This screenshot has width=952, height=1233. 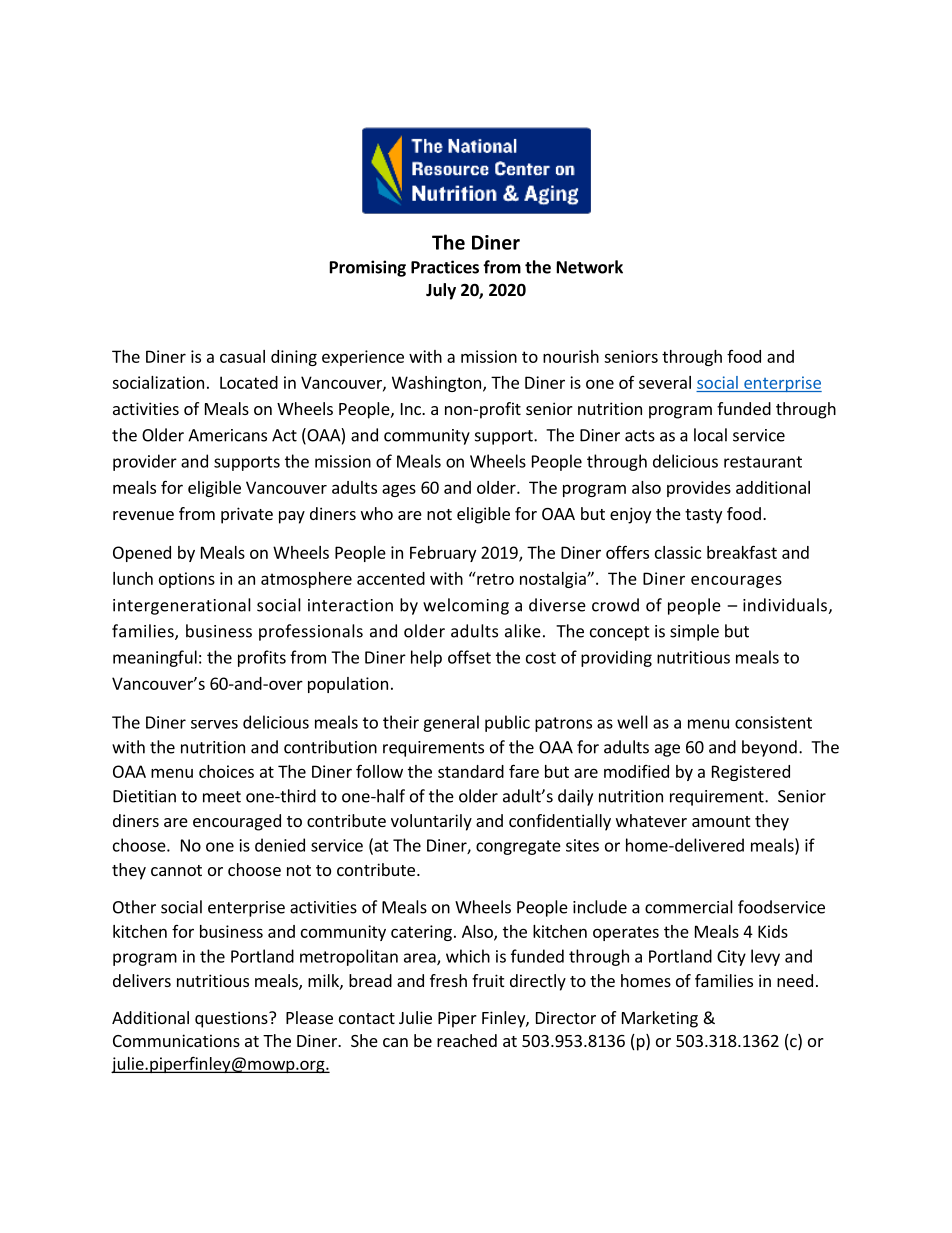 What do you see at coordinates (467, 1040) in the screenshot?
I see `reached` at bounding box center [467, 1040].
